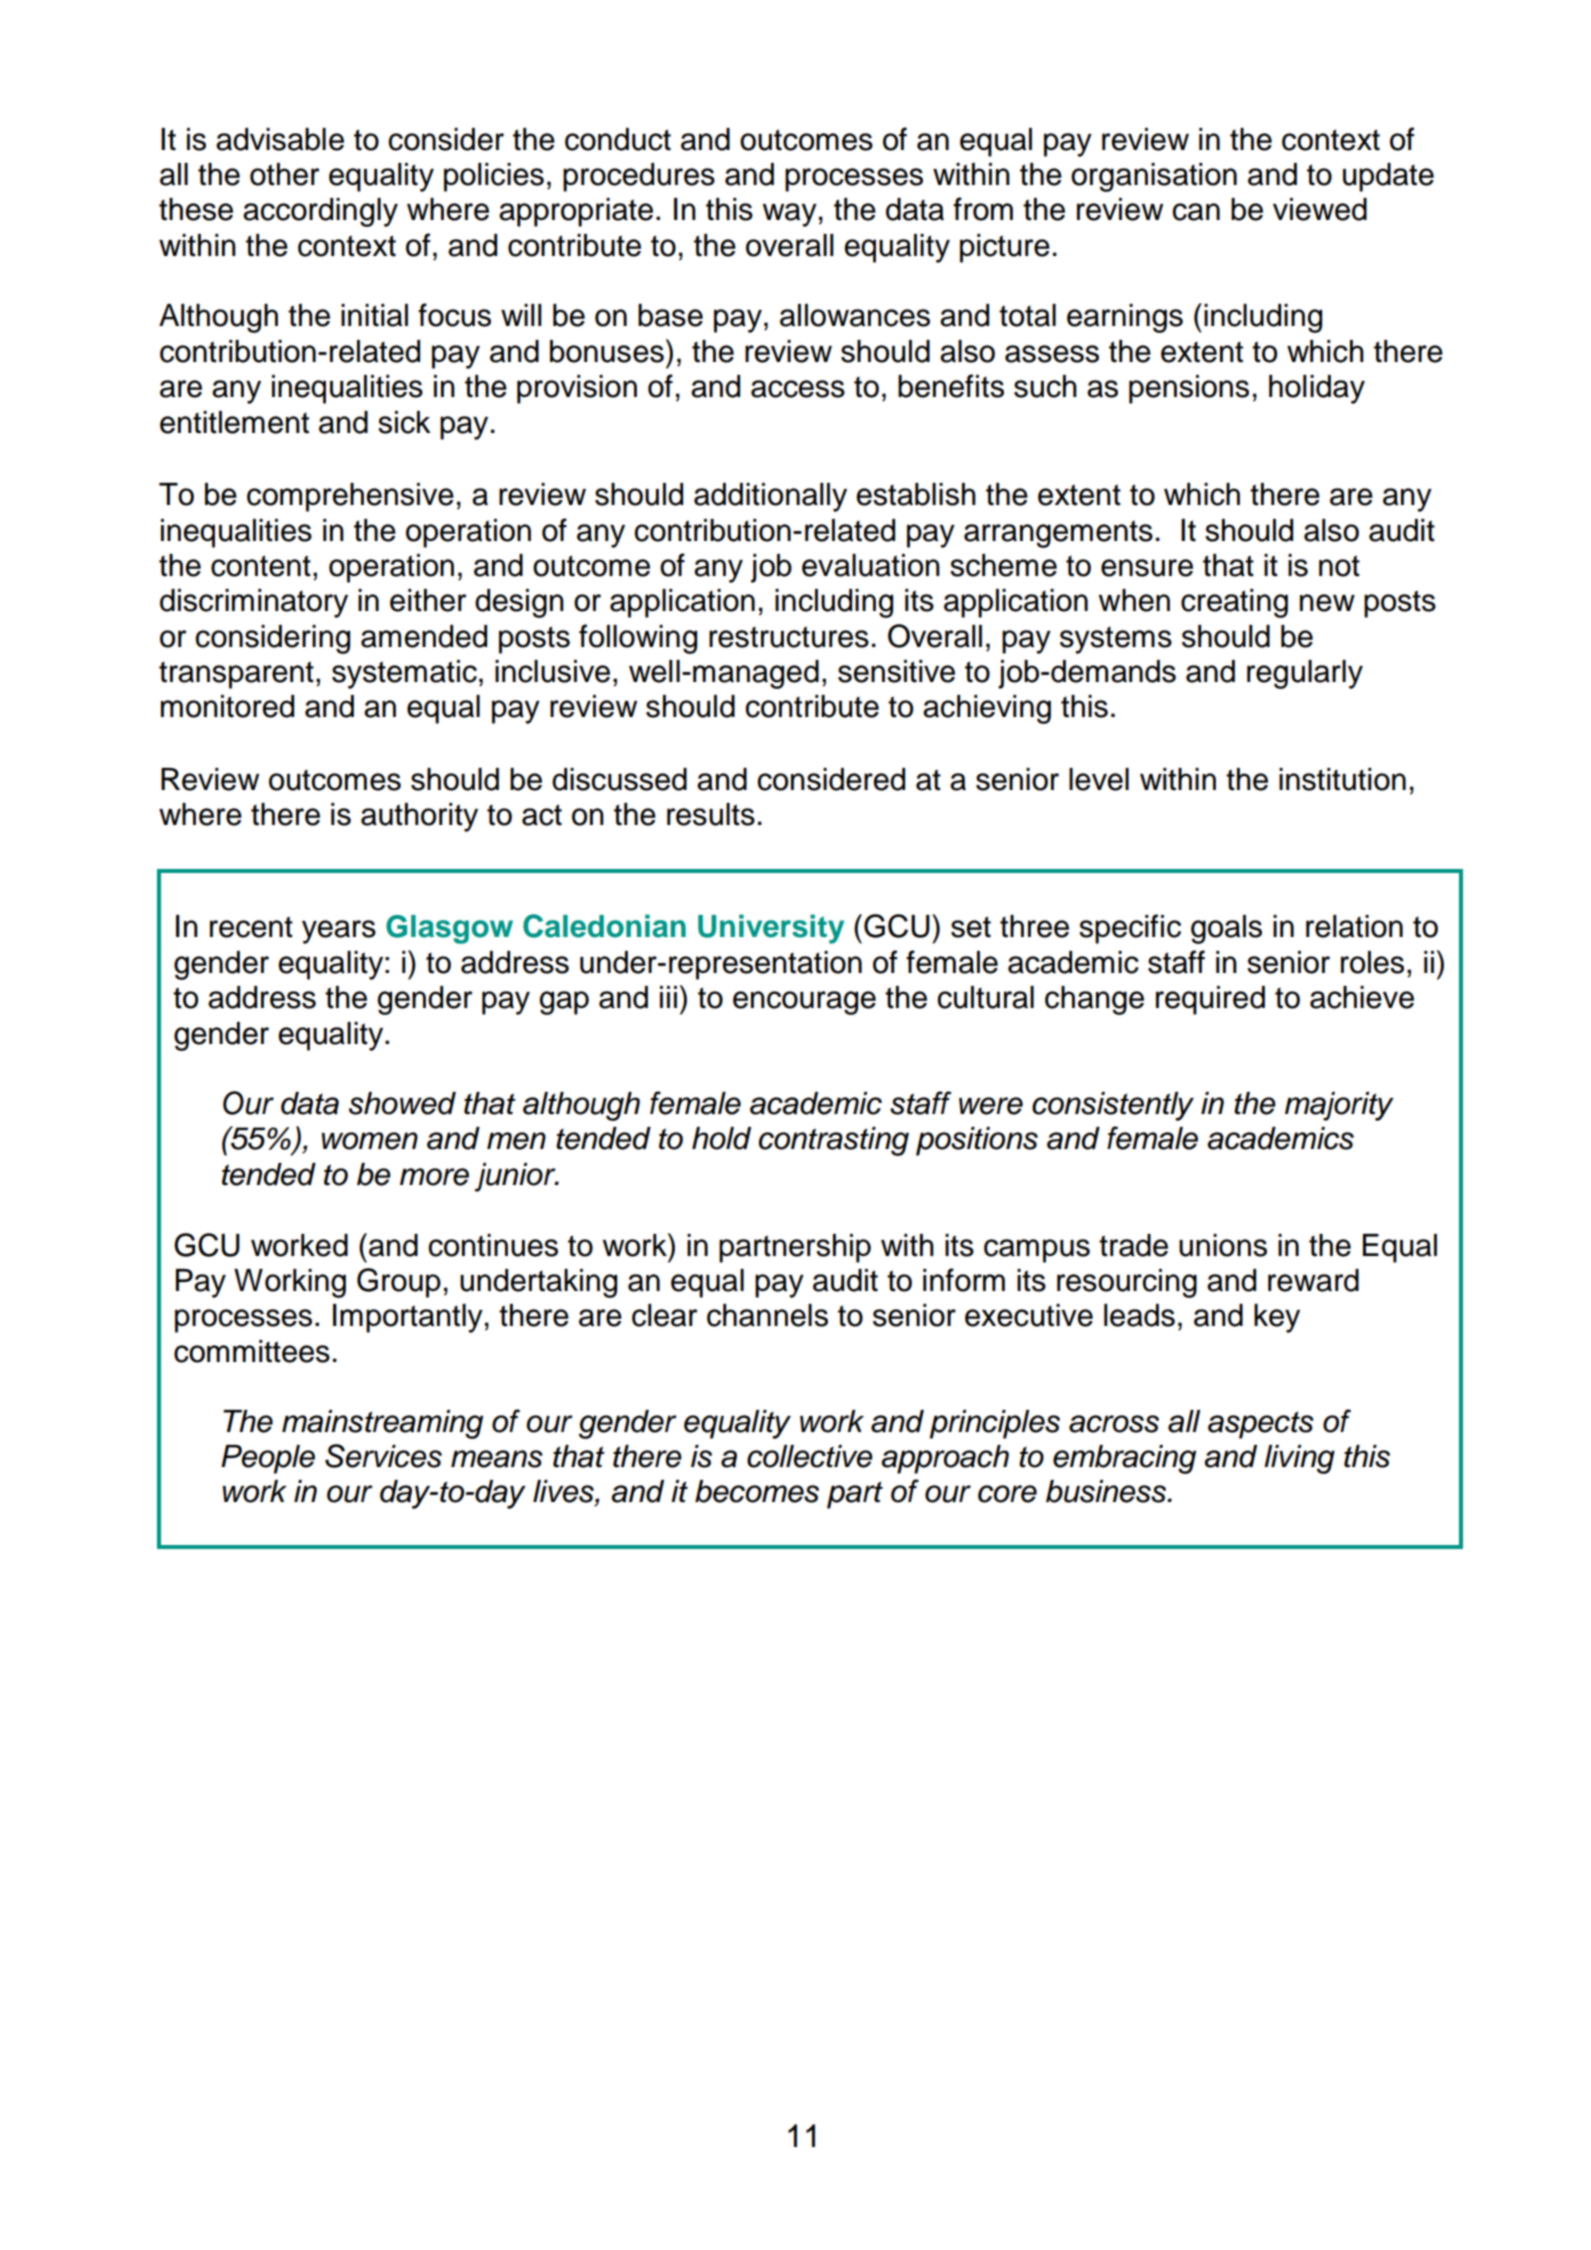  Describe the element at coordinates (285, 174) in the document. I see `other` at that location.
